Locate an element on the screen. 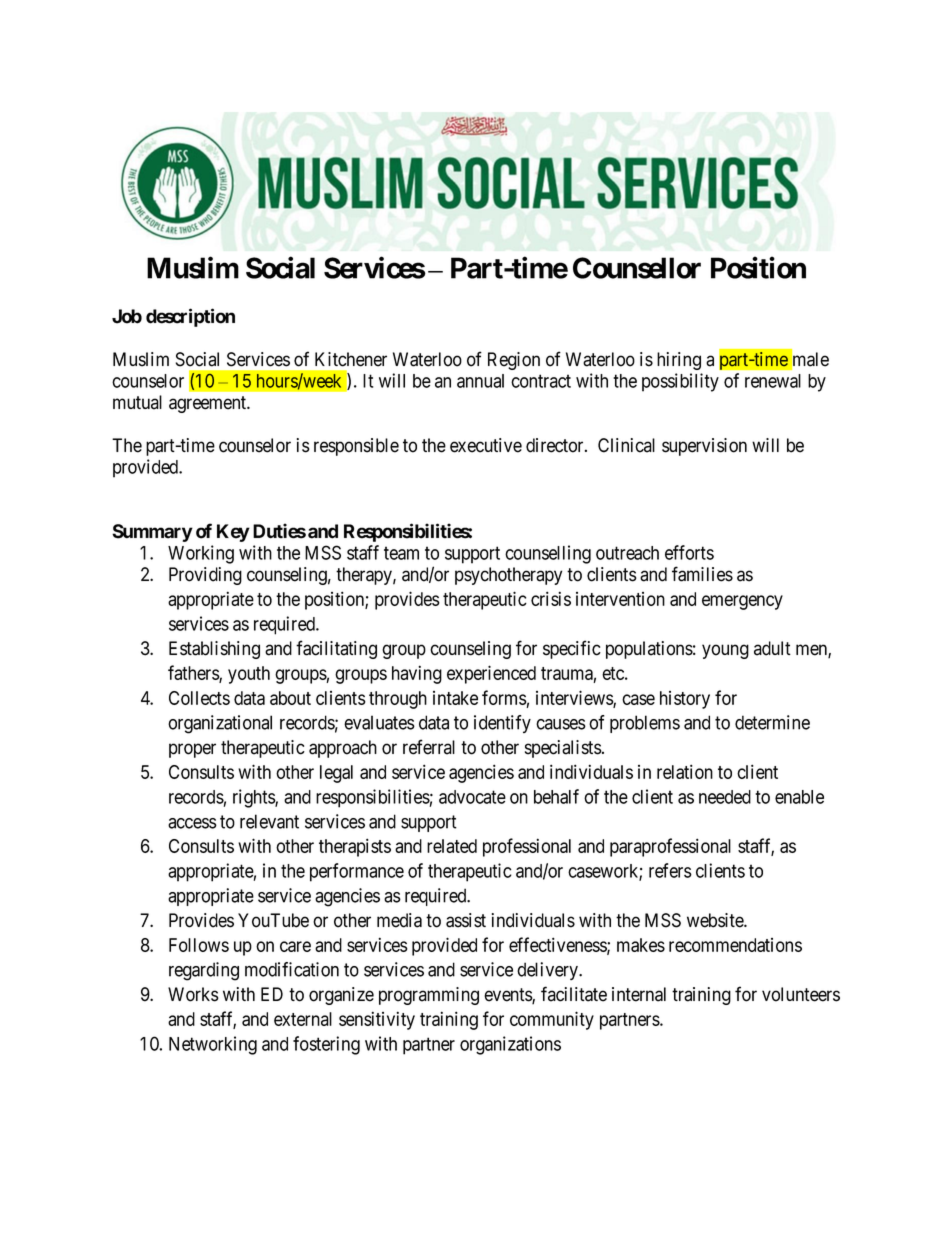 This screenshot has width=952, height=1233. young is located at coordinates (725, 651).
